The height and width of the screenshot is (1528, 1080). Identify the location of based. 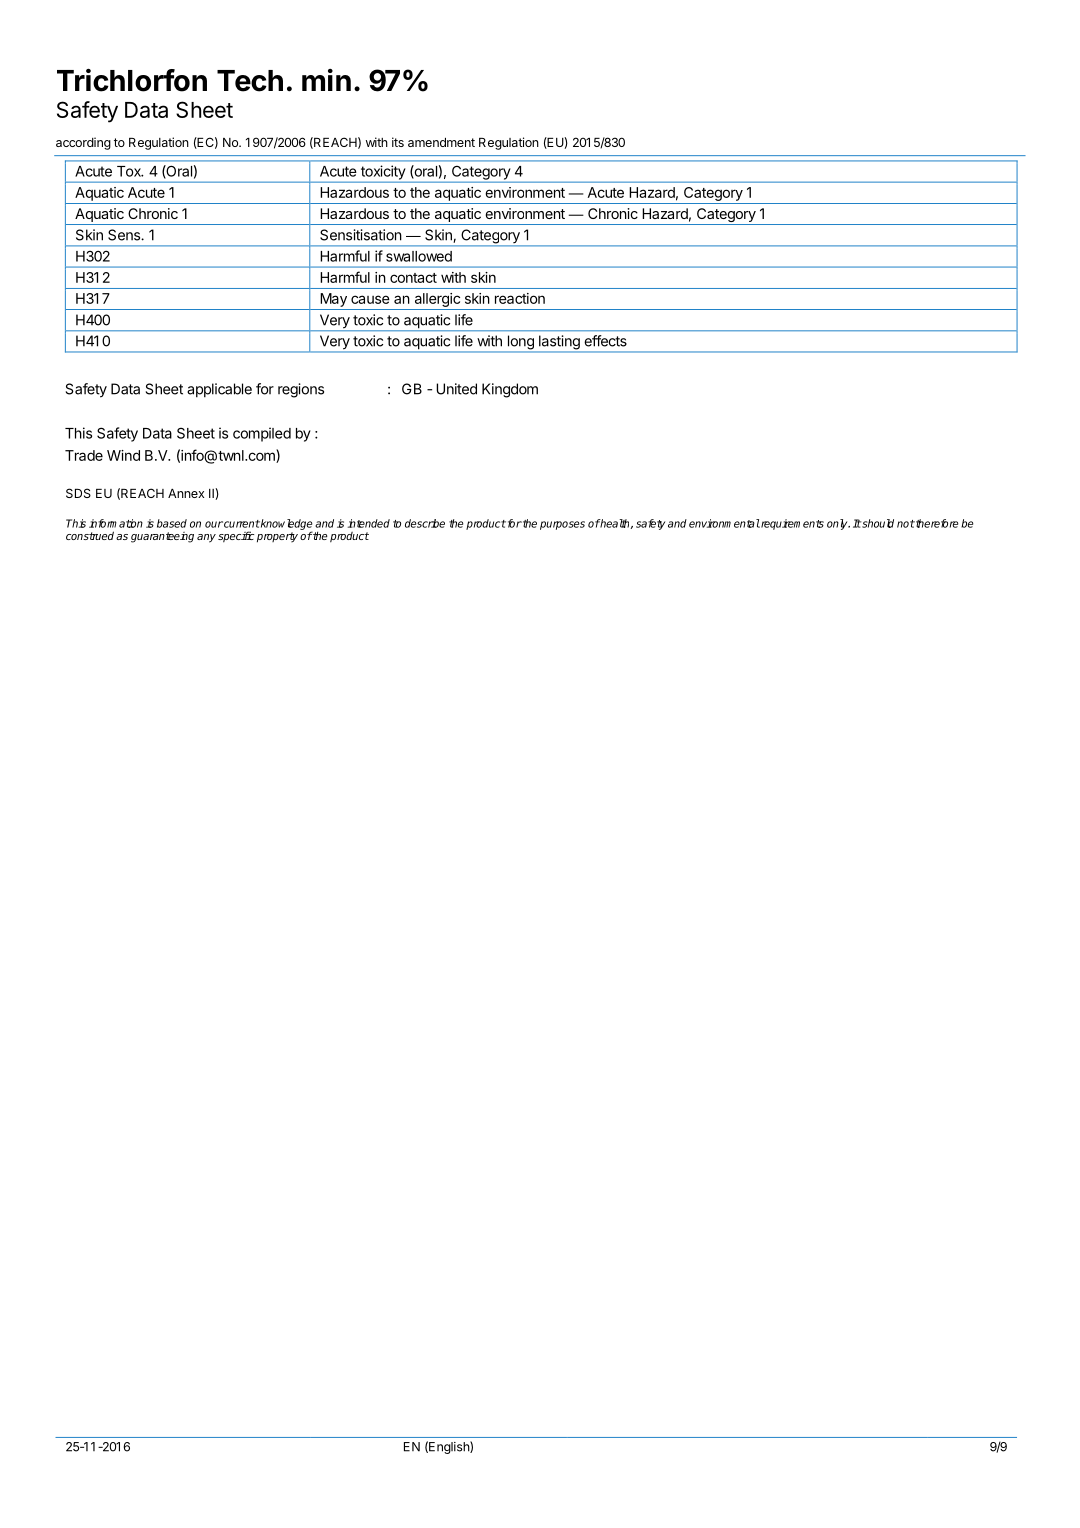
(172, 523).
